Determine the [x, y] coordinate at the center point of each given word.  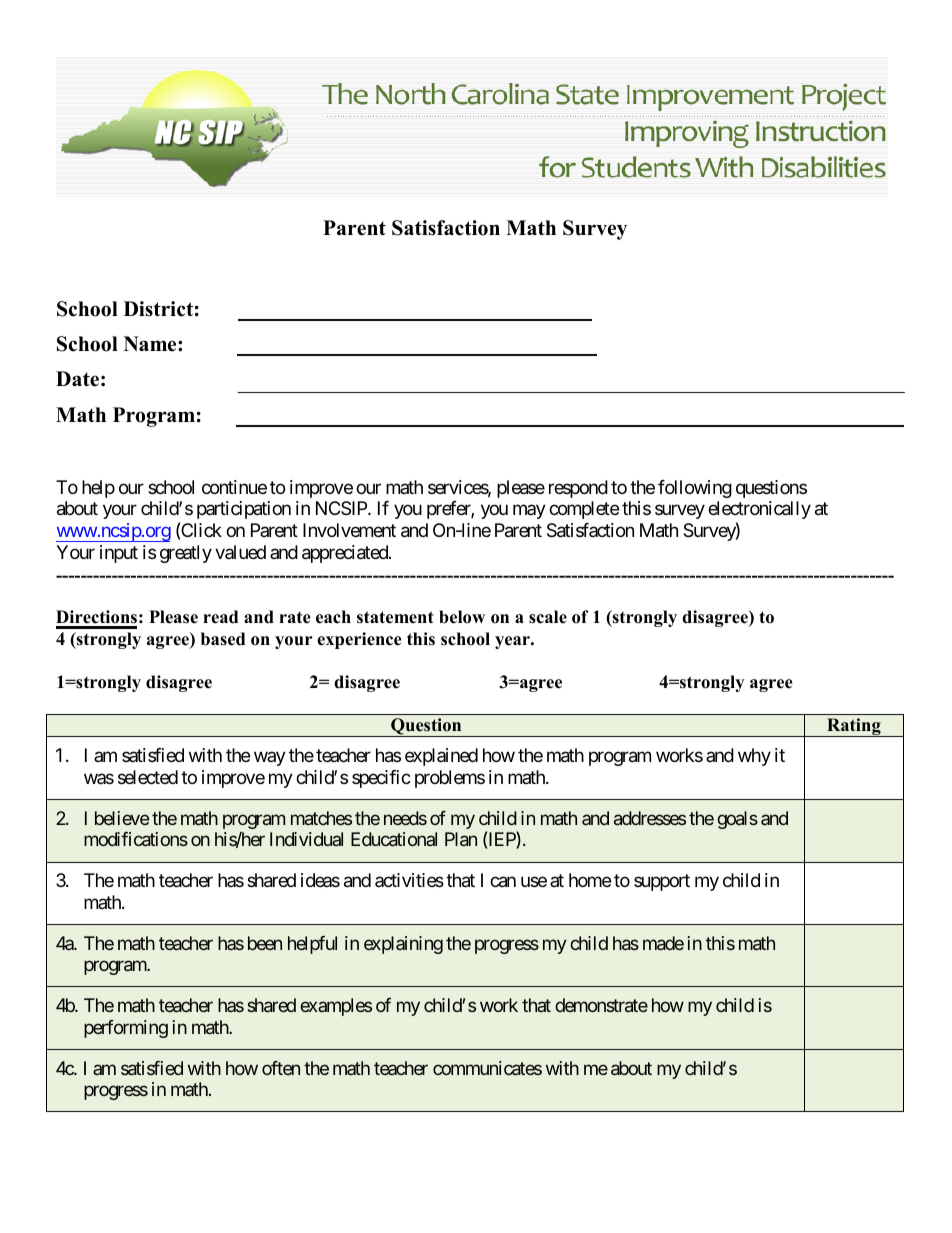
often [281, 1068]
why [754, 757]
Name [151, 344]
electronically [759, 512]
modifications [136, 839]
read [220, 617]
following [695, 489]
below [462, 617]
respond [578, 489]
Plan [461, 839]
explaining [403, 945]
